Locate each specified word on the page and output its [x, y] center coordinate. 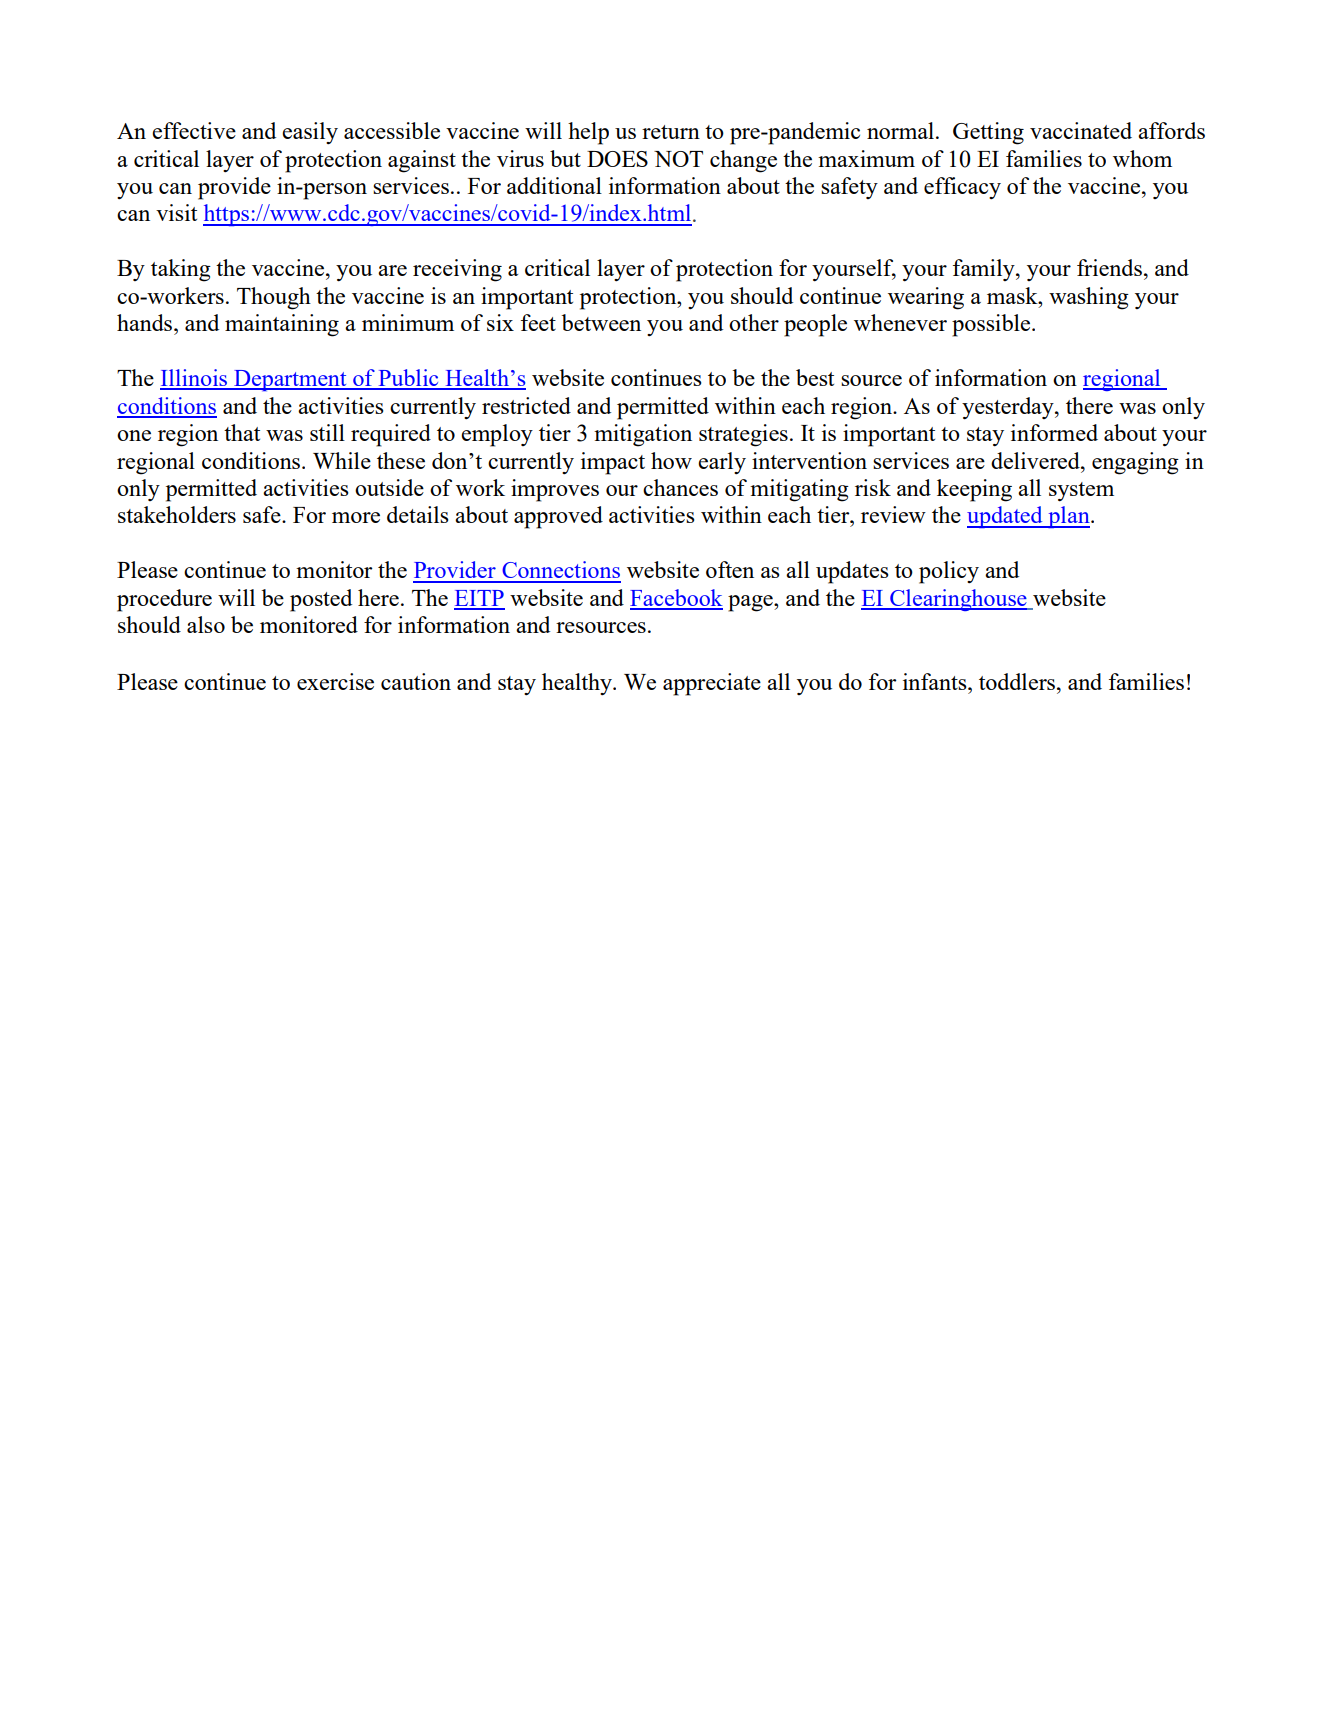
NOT [678, 159]
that [242, 432]
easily [310, 133]
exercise [335, 681]
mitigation [643, 435]
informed [1054, 432]
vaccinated [1081, 130]
